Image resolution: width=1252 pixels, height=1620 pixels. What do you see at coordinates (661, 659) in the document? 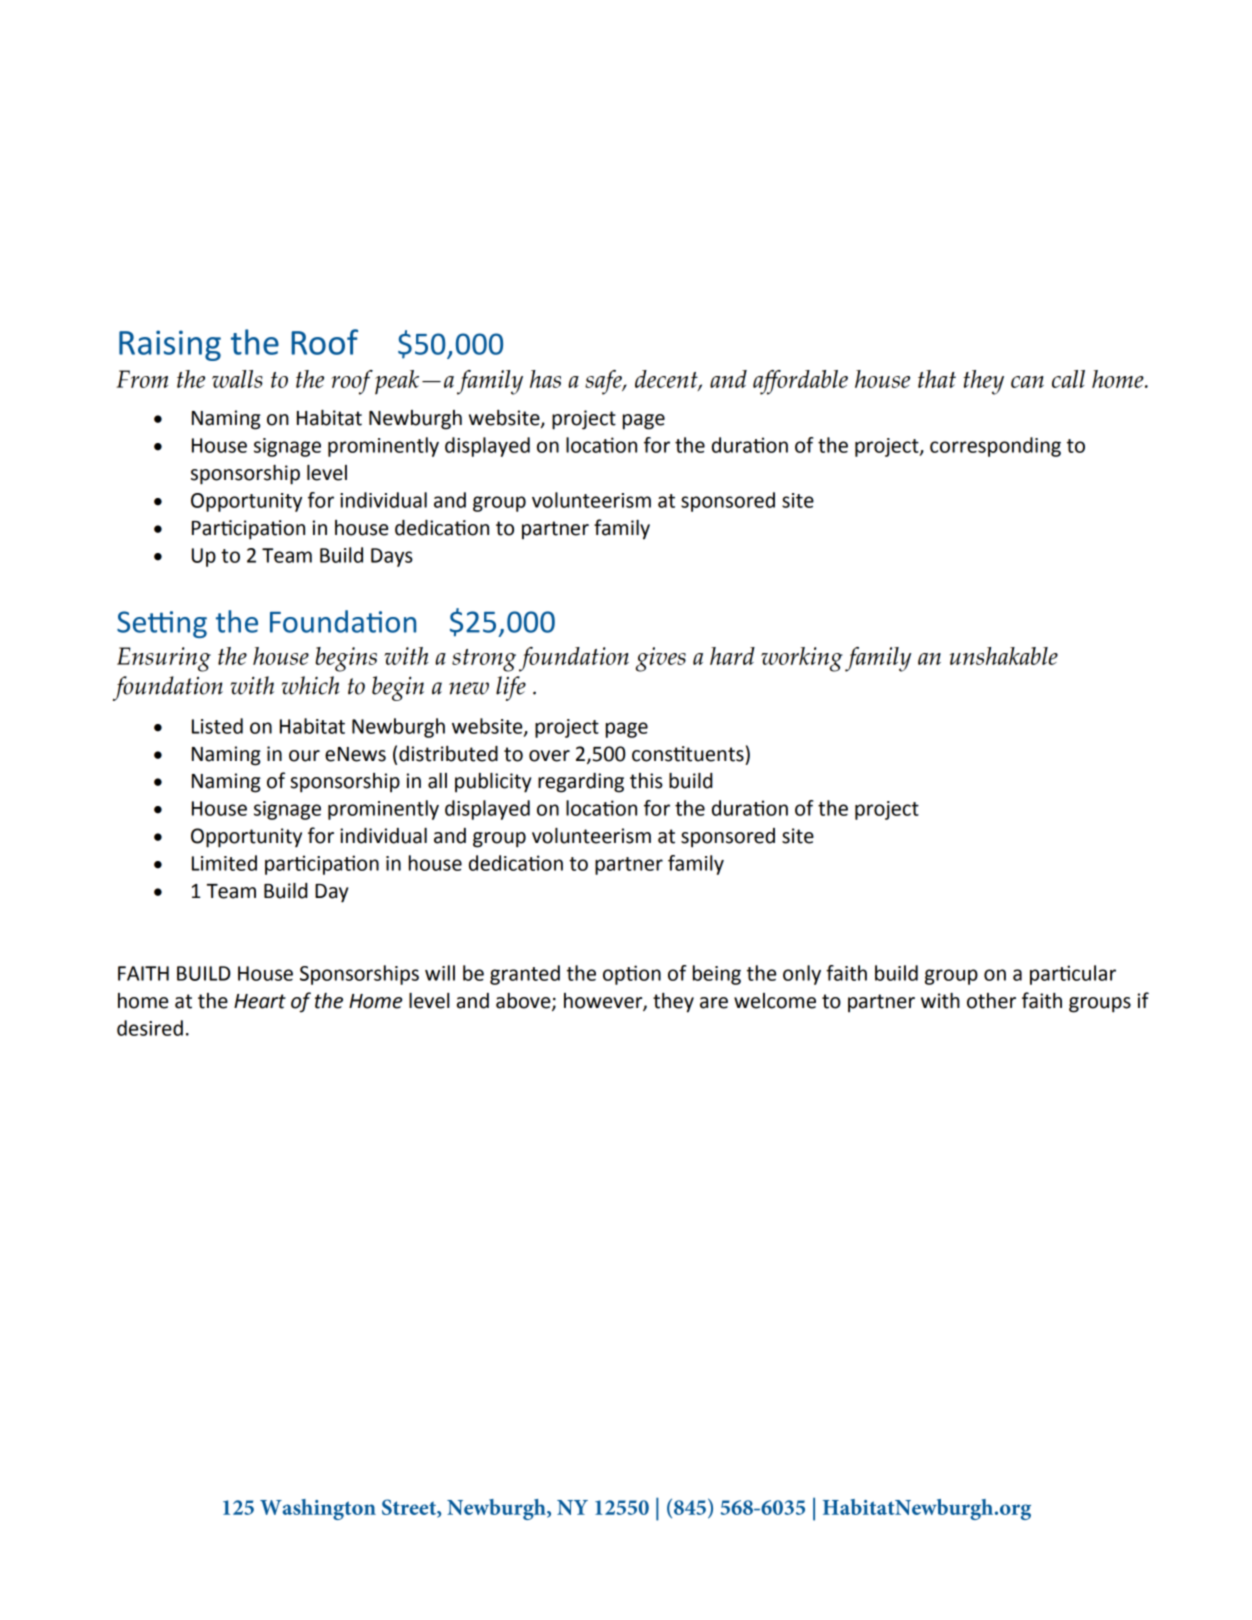
I see `gives` at bounding box center [661, 659].
